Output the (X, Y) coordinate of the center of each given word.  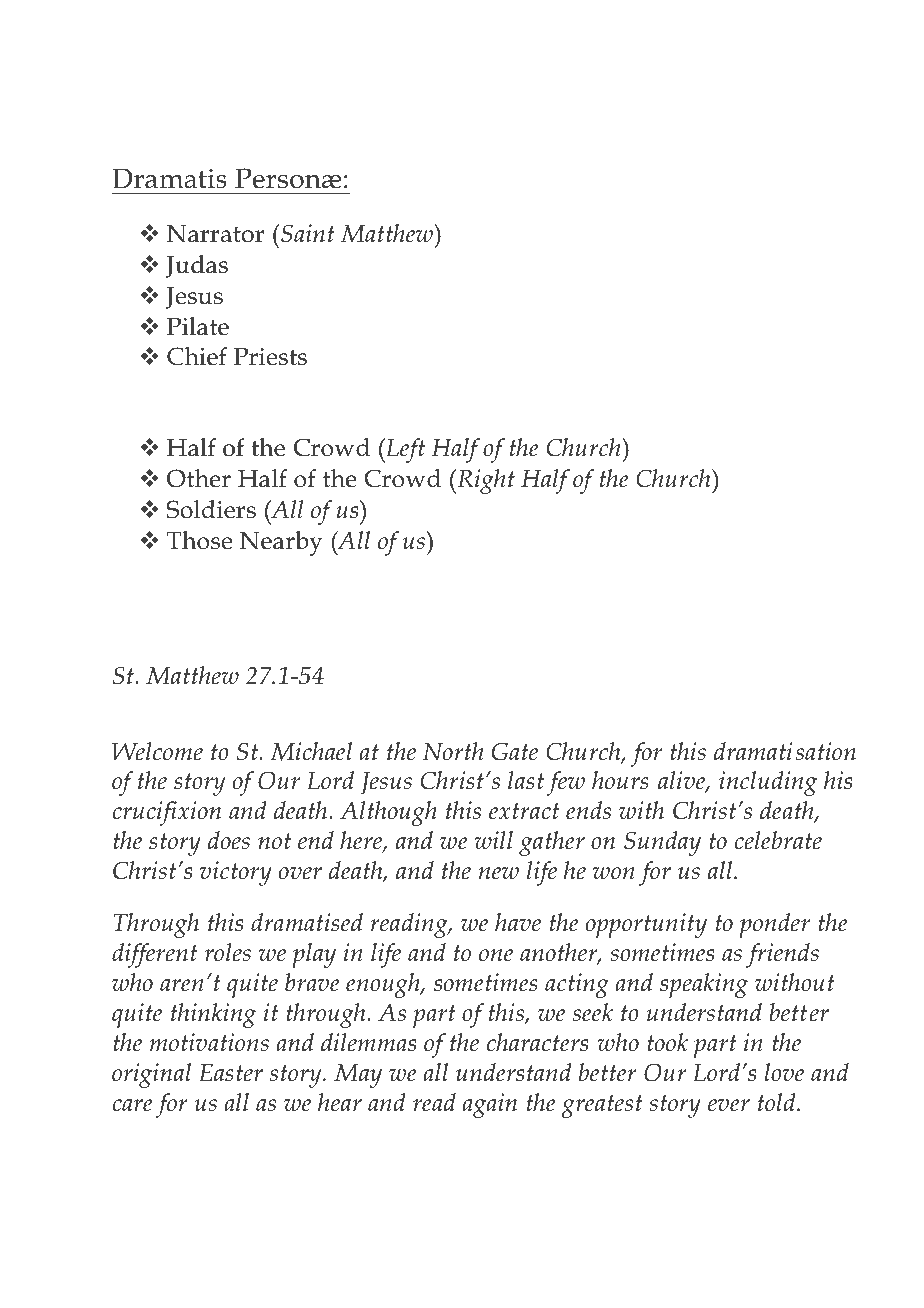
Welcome (157, 751)
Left (404, 450)
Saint (308, 233)
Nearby (281, 543)
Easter (231, 1073)
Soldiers (211, 509)
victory (236, 873)
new (498, 873)
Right (485, 481)
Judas (197, 266)
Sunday (662, 843)
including (768, 783)
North (453, 751)
